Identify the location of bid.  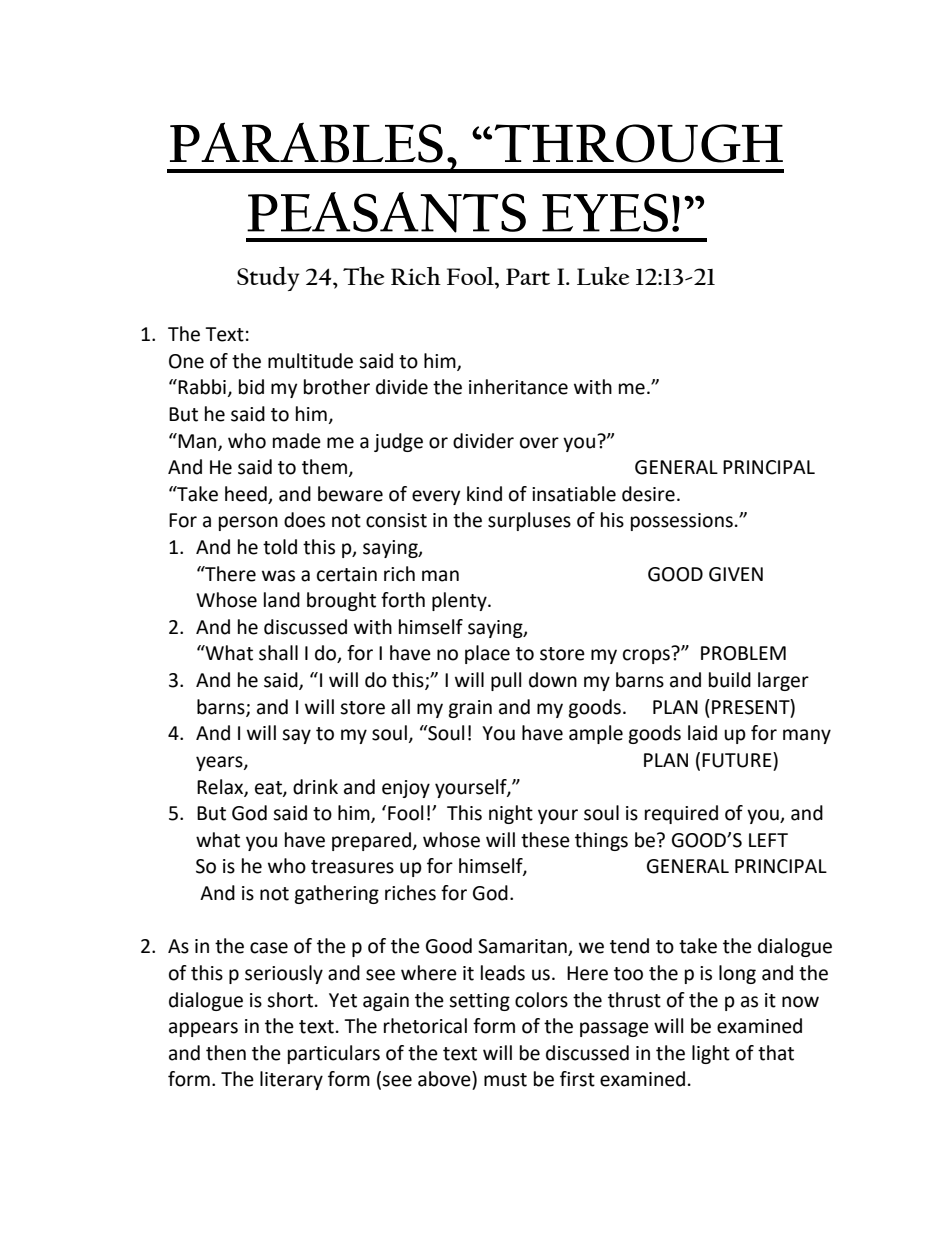
(251, 387).
